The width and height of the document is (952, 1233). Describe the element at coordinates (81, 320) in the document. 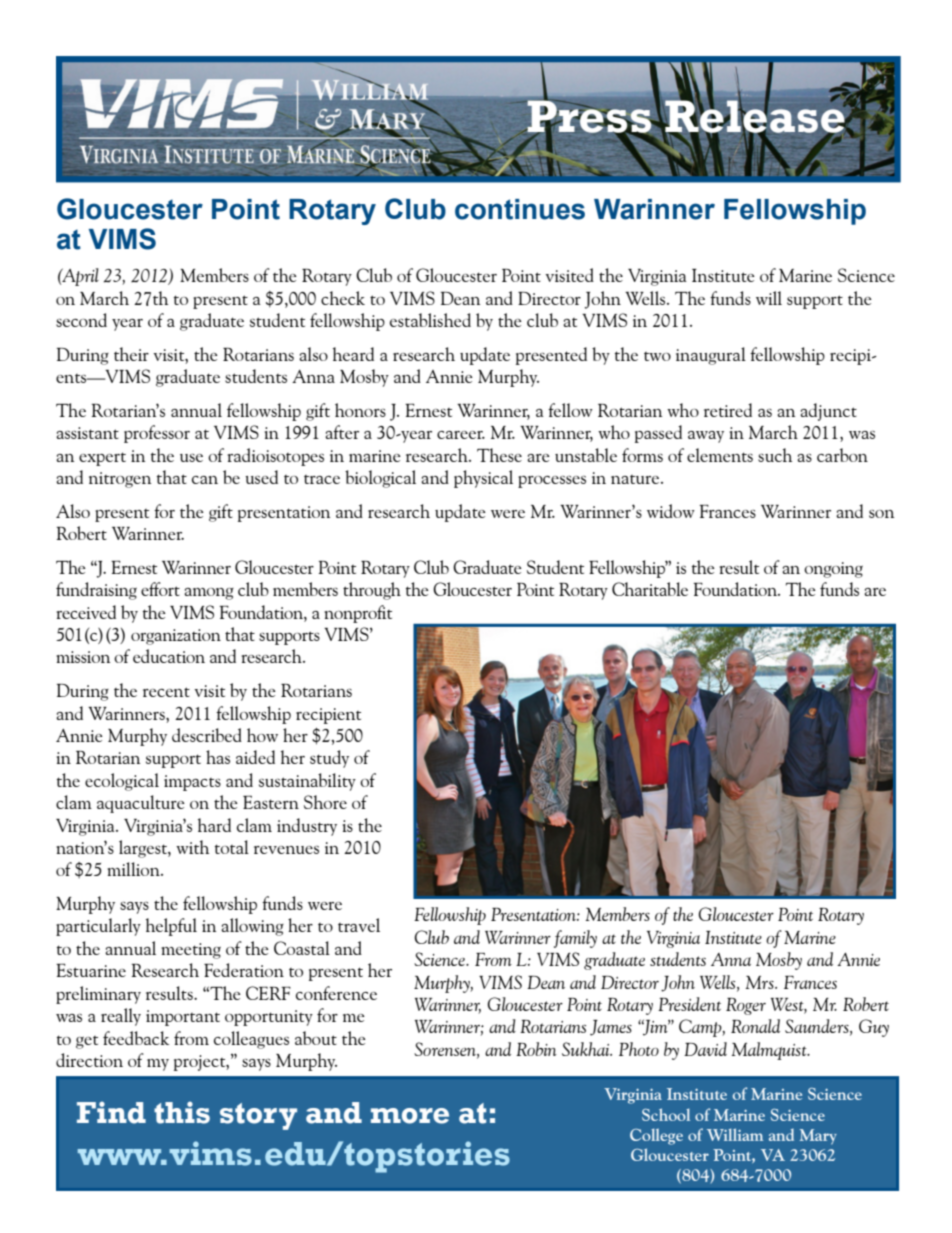

I see `second` at that location.
